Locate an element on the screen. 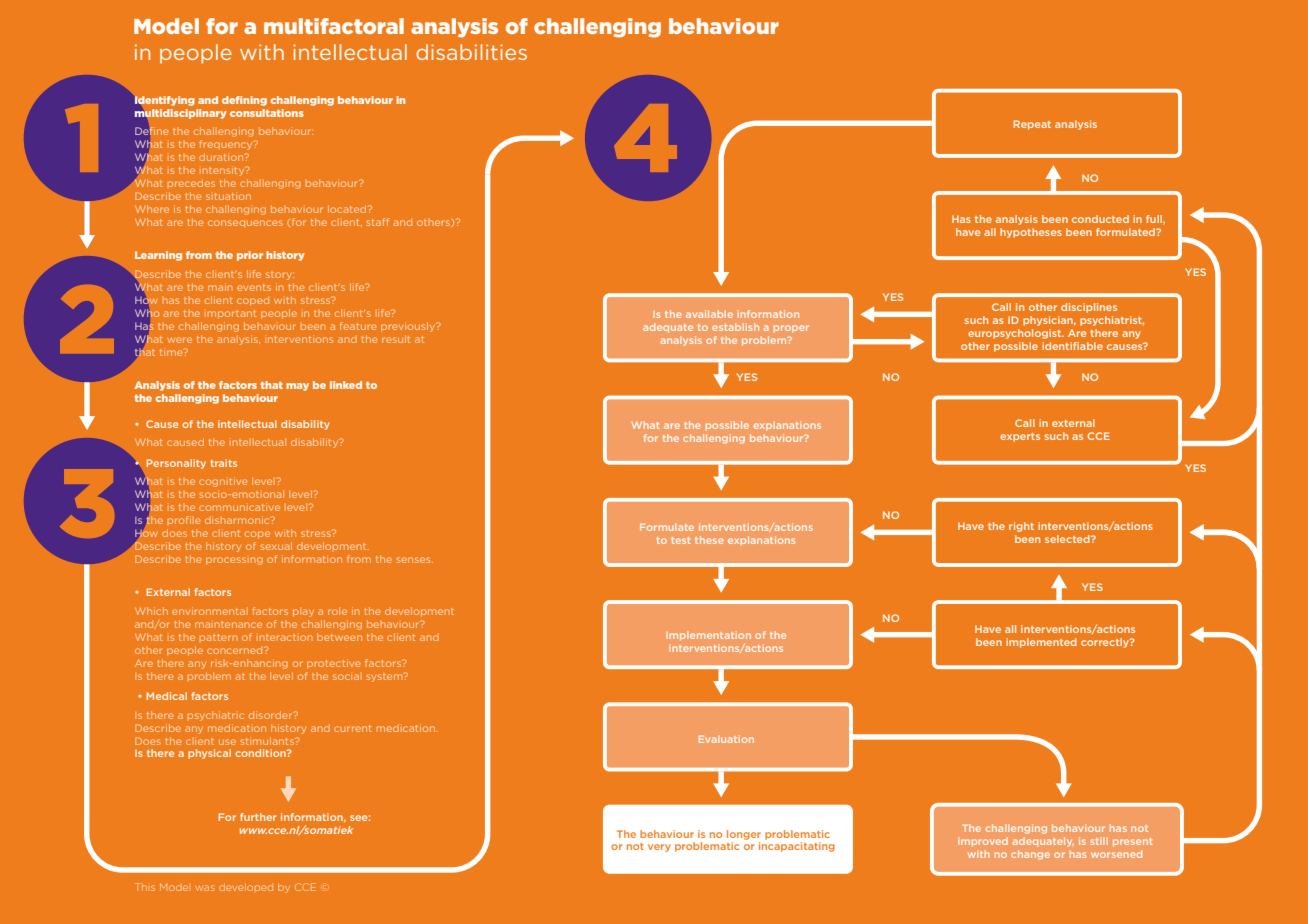  Repeat is located at coordinates (1032, 125).
